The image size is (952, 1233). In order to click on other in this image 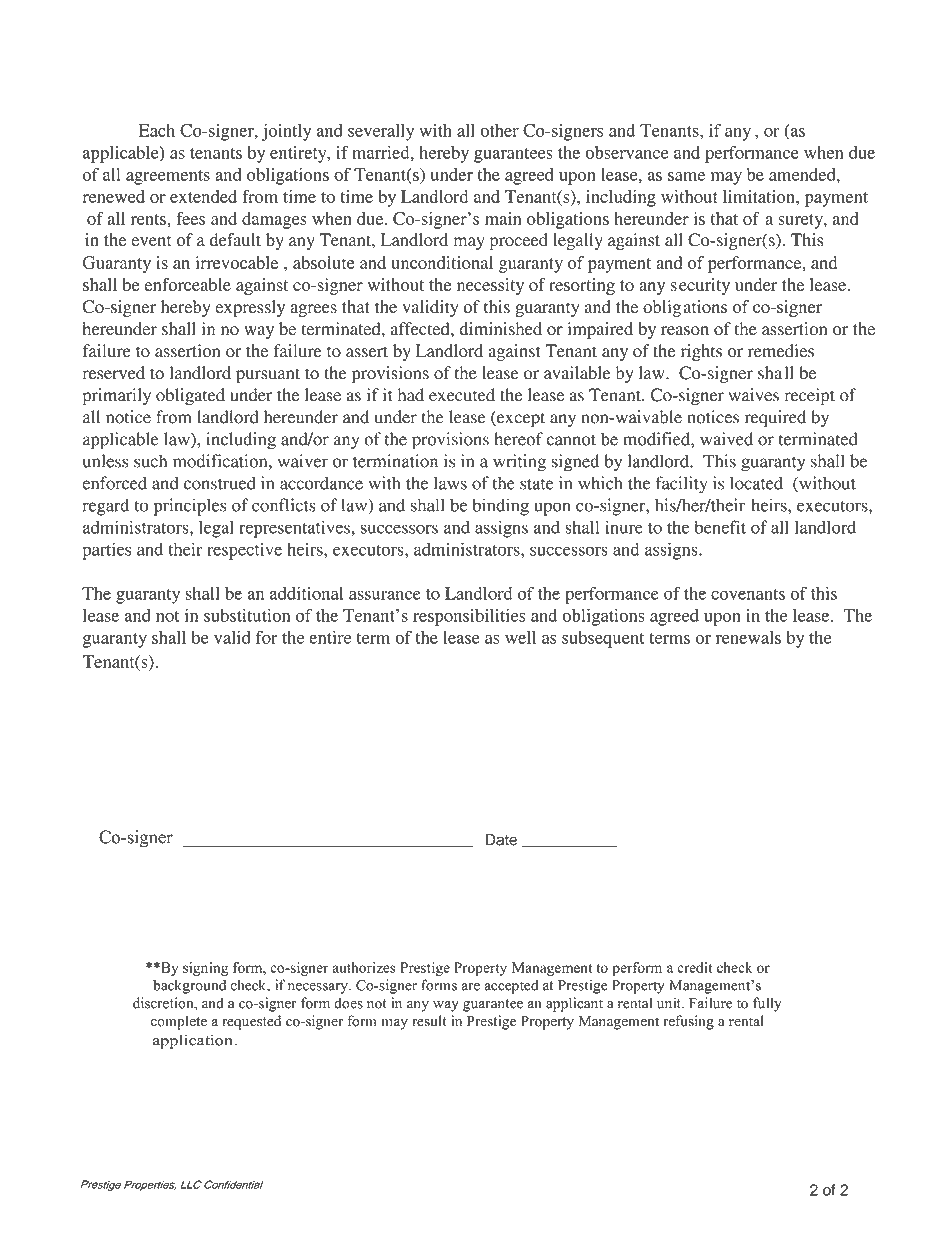, I will do `click(499, 130)`.
